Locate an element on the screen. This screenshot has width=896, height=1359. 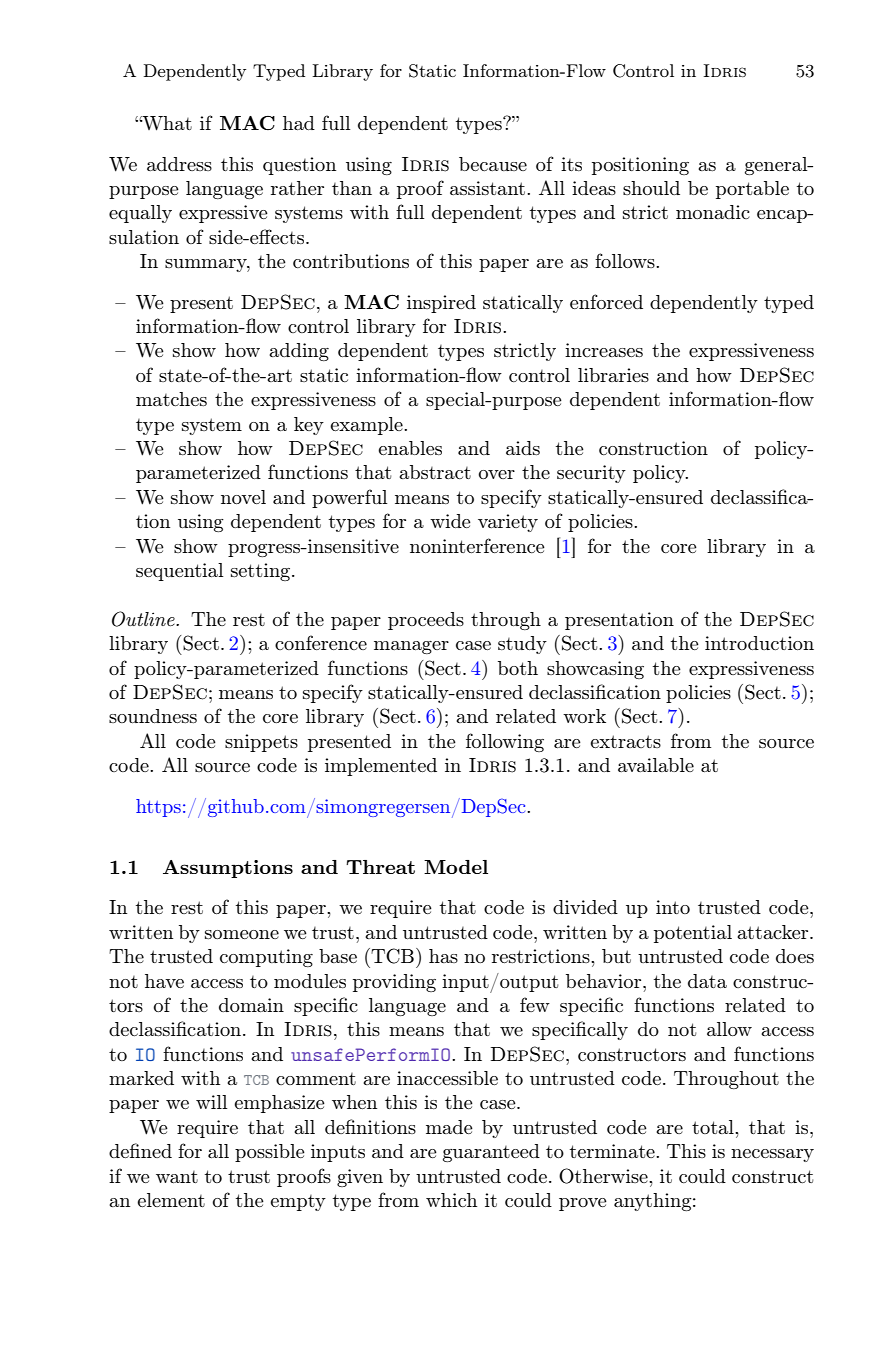
into is located at coordinates (673, 907).
